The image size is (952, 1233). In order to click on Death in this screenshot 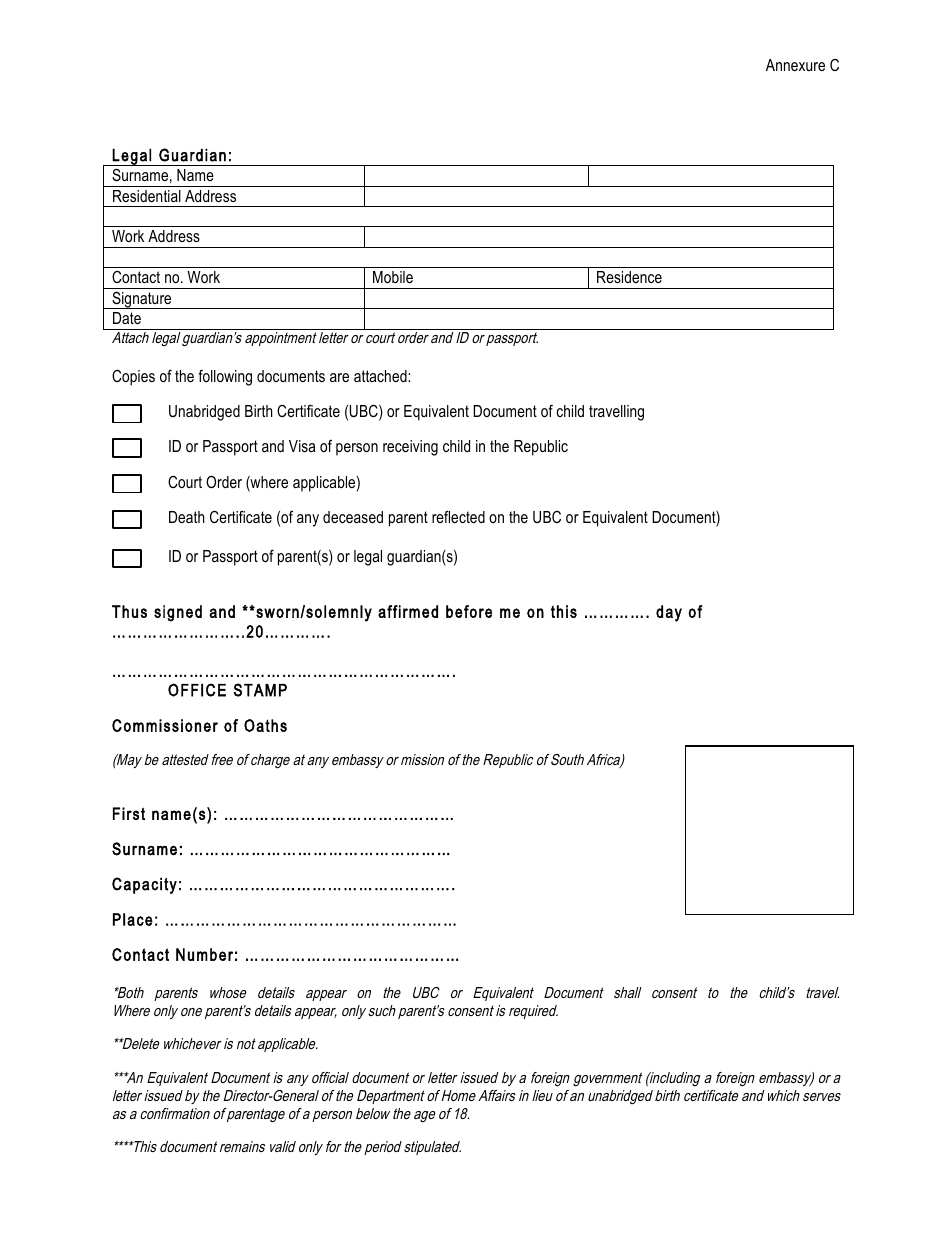, I will do `click(187, 517)`.
